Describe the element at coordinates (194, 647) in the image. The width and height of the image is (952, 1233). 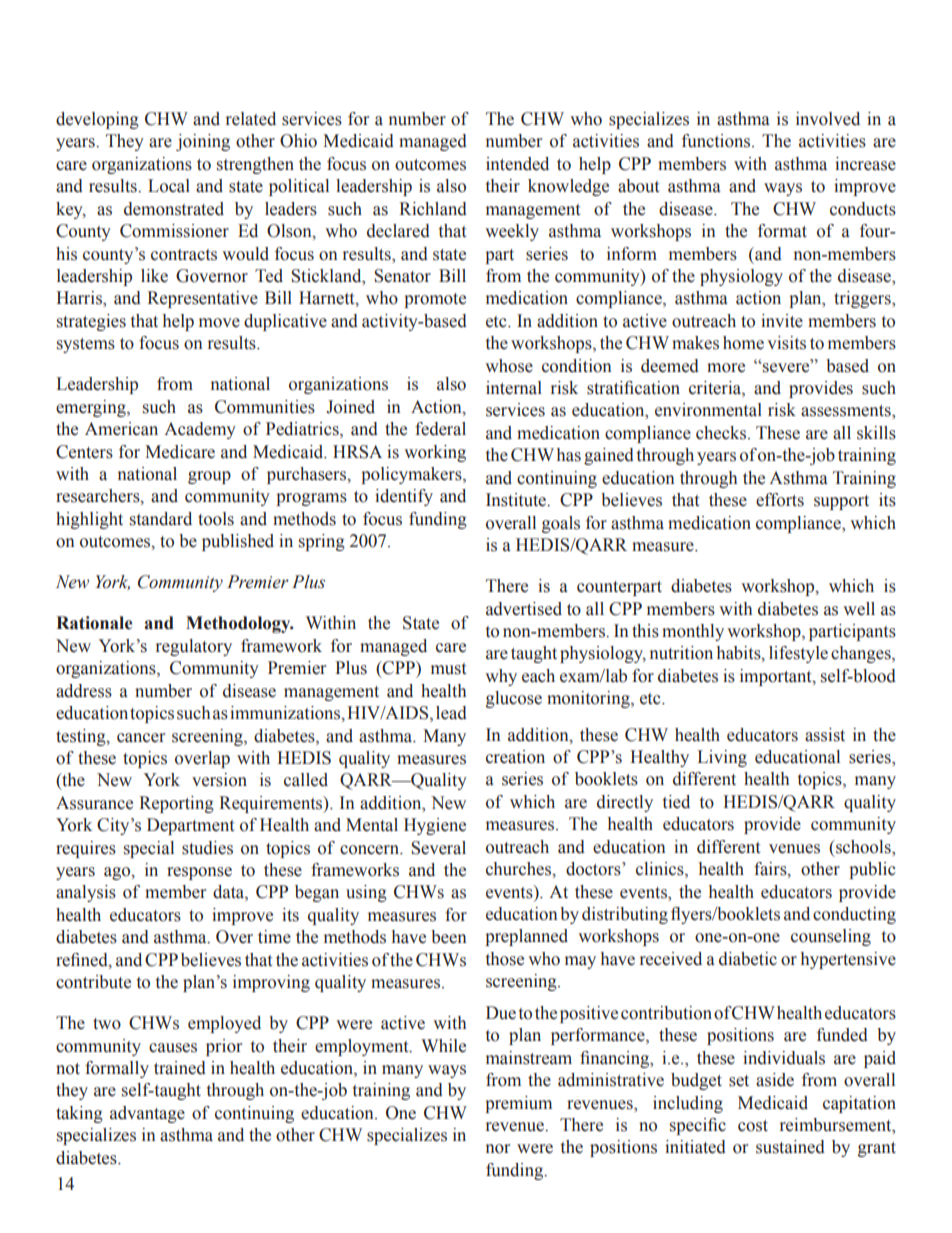
I see `regulatory` at that location.
